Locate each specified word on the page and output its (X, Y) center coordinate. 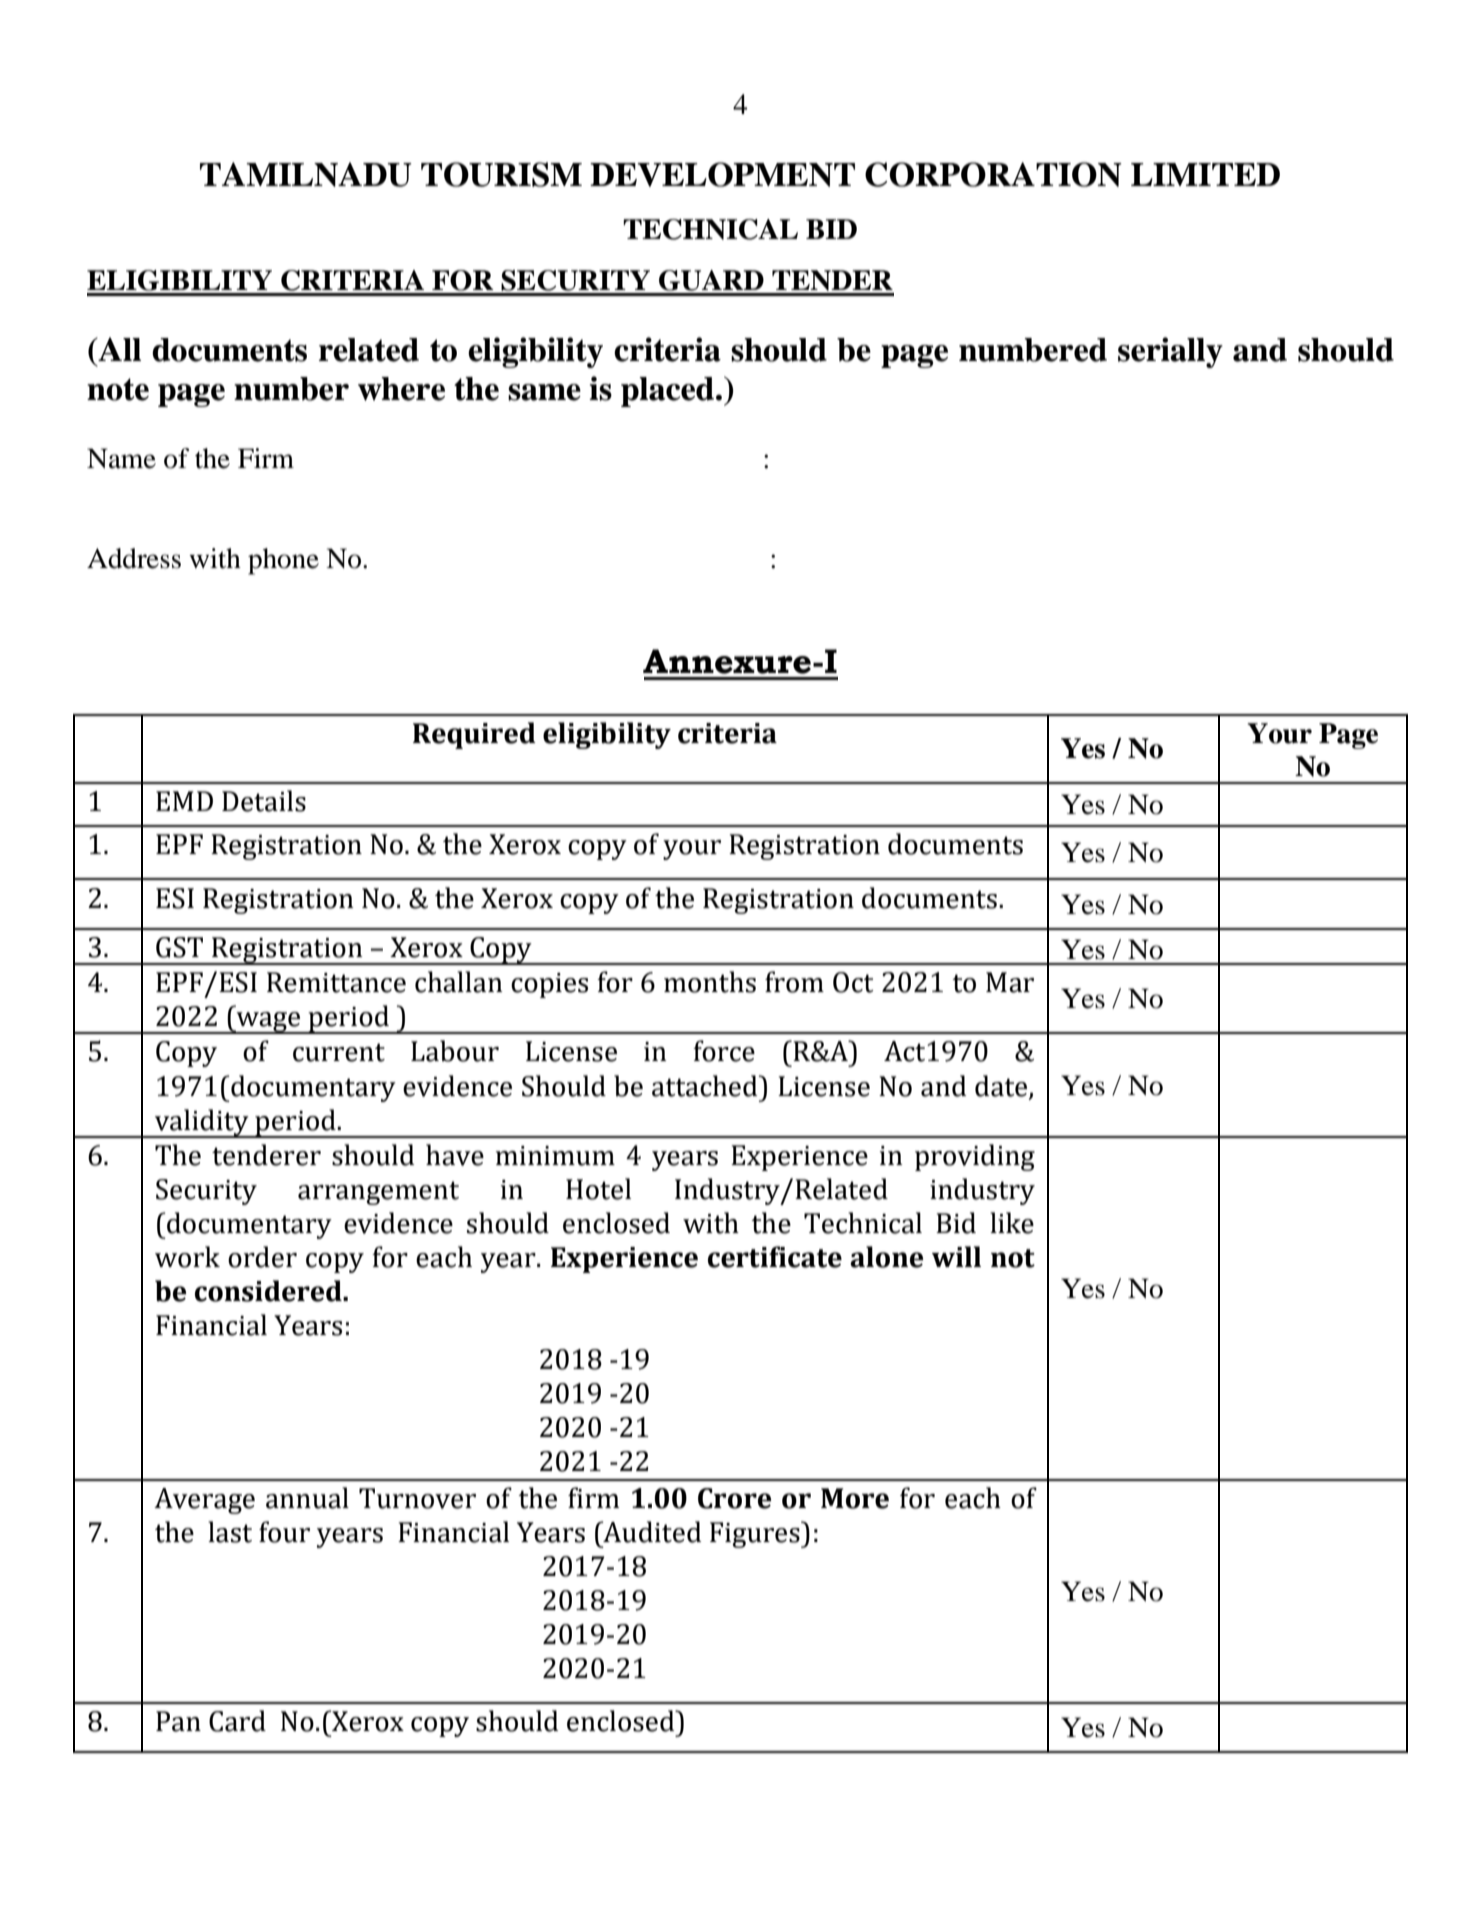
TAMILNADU (306, 174)
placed (669, 392)
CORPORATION (993, 174)
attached (706, 1086)
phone (283, 561)
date (1002, 1086)
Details (264, 801)
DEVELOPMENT (722, 174)
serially (1170, 352)
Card (237, 1721)
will (956, 1256)
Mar (1010, 982)
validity (202, 1123)
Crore (734, 1498)
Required (474, 735)
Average (204, 1501)
